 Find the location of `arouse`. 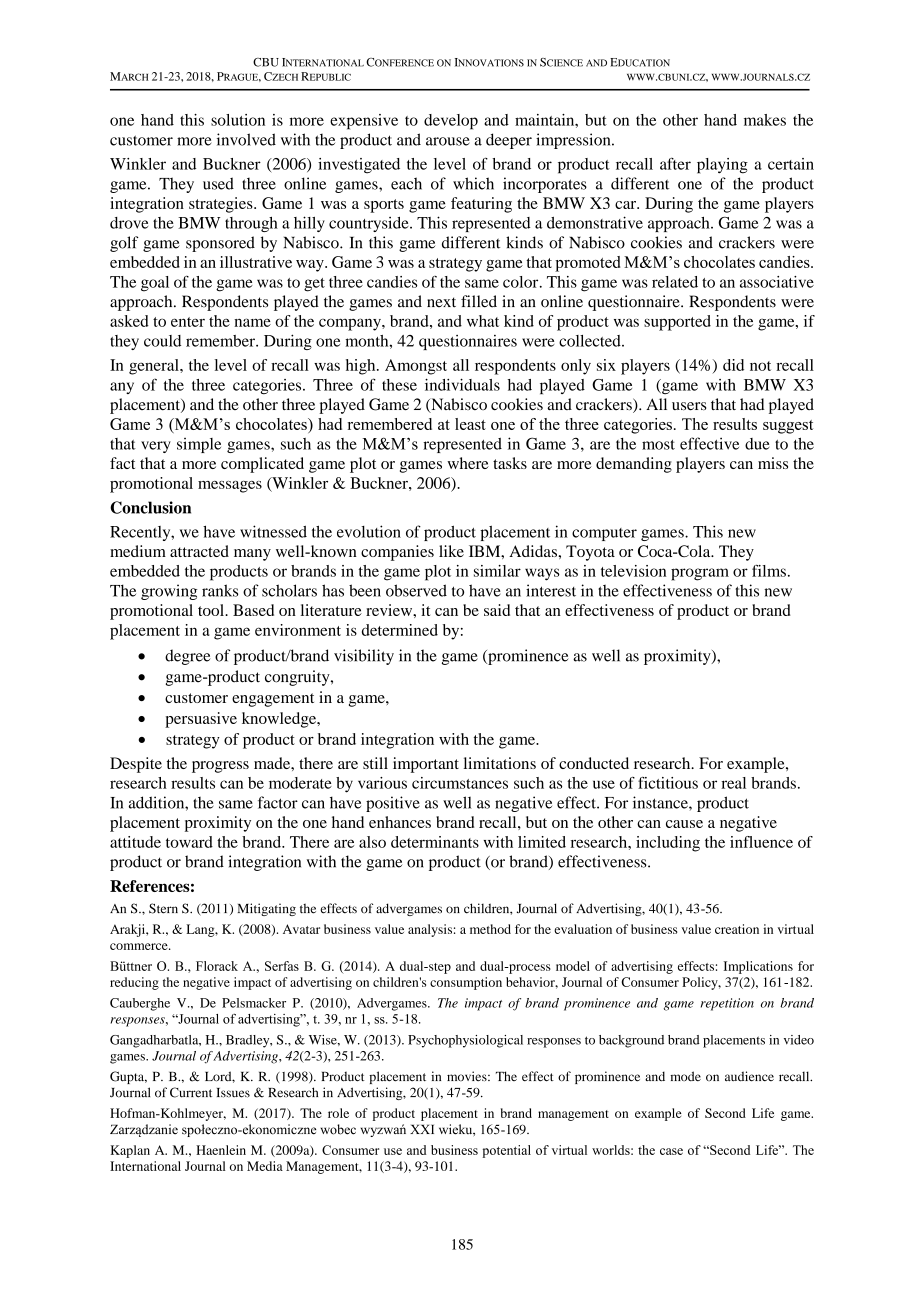

arouse is located at coordinates (448, 141).
